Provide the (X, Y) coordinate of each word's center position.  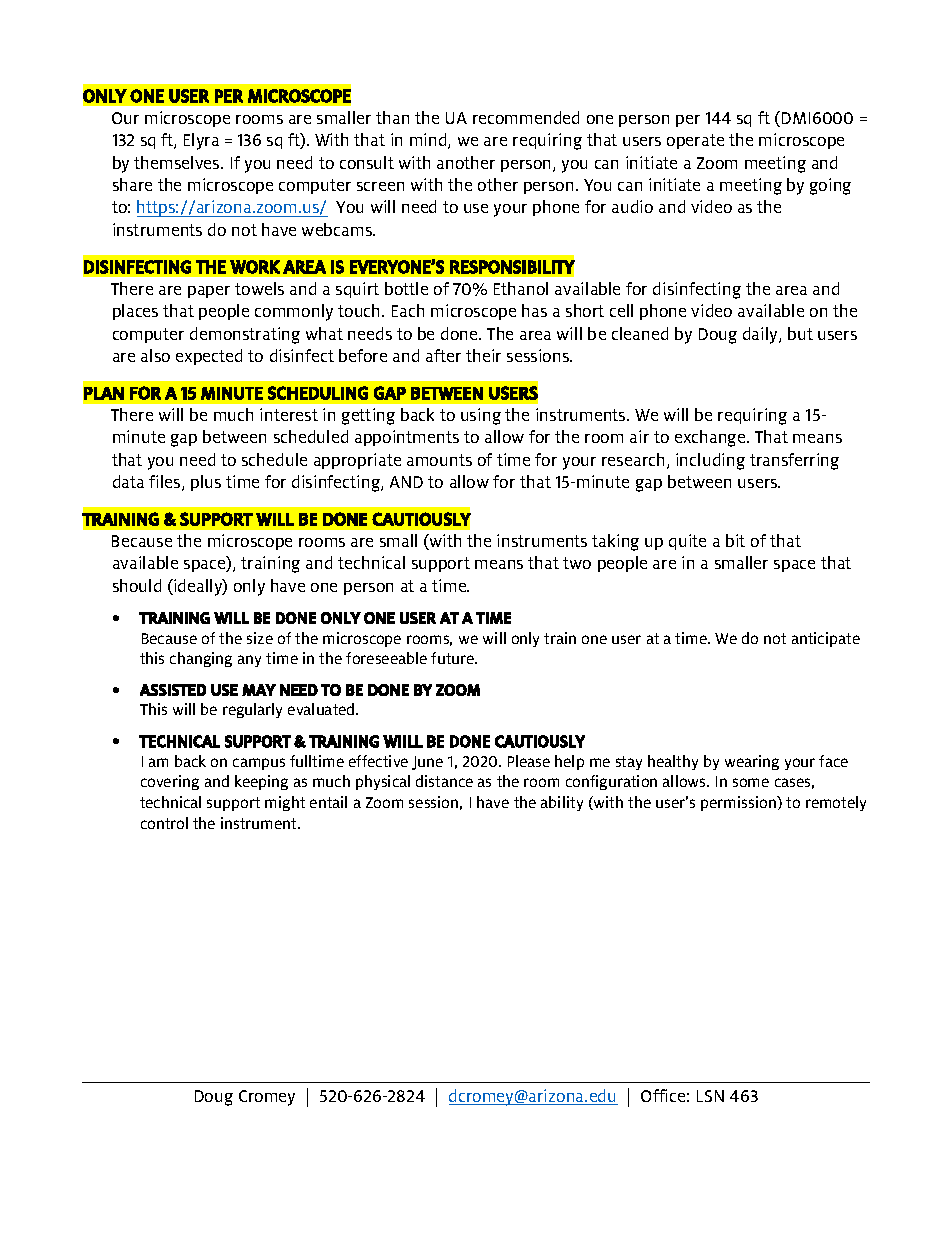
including (710, 461)
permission (739, 803)
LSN (710, 1096)
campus (259, 764)
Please (529, 761)
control (164, 823)
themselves (178, 162)
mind (429, 141)
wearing (752, 762)
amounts (439, 460)
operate (695, 141)
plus (206, 483)
